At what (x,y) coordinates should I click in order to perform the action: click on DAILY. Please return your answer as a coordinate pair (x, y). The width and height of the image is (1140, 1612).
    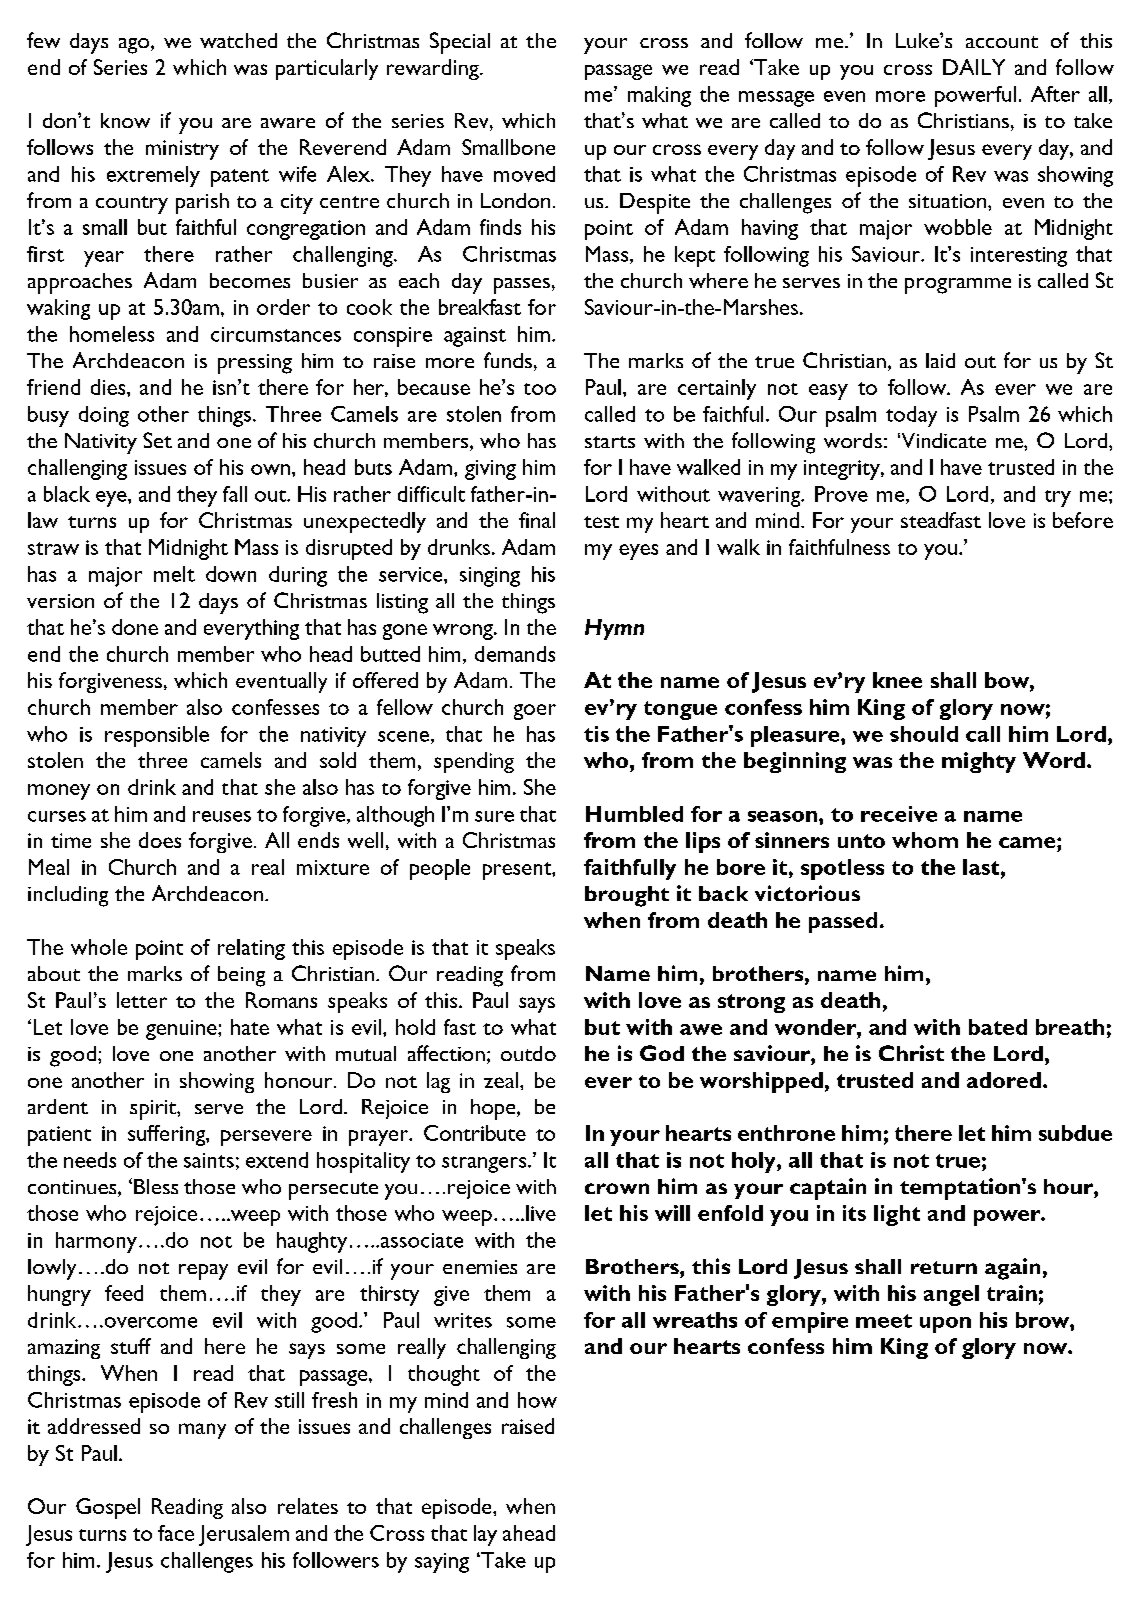
    Looking at the image, I should click on (974, 67).
